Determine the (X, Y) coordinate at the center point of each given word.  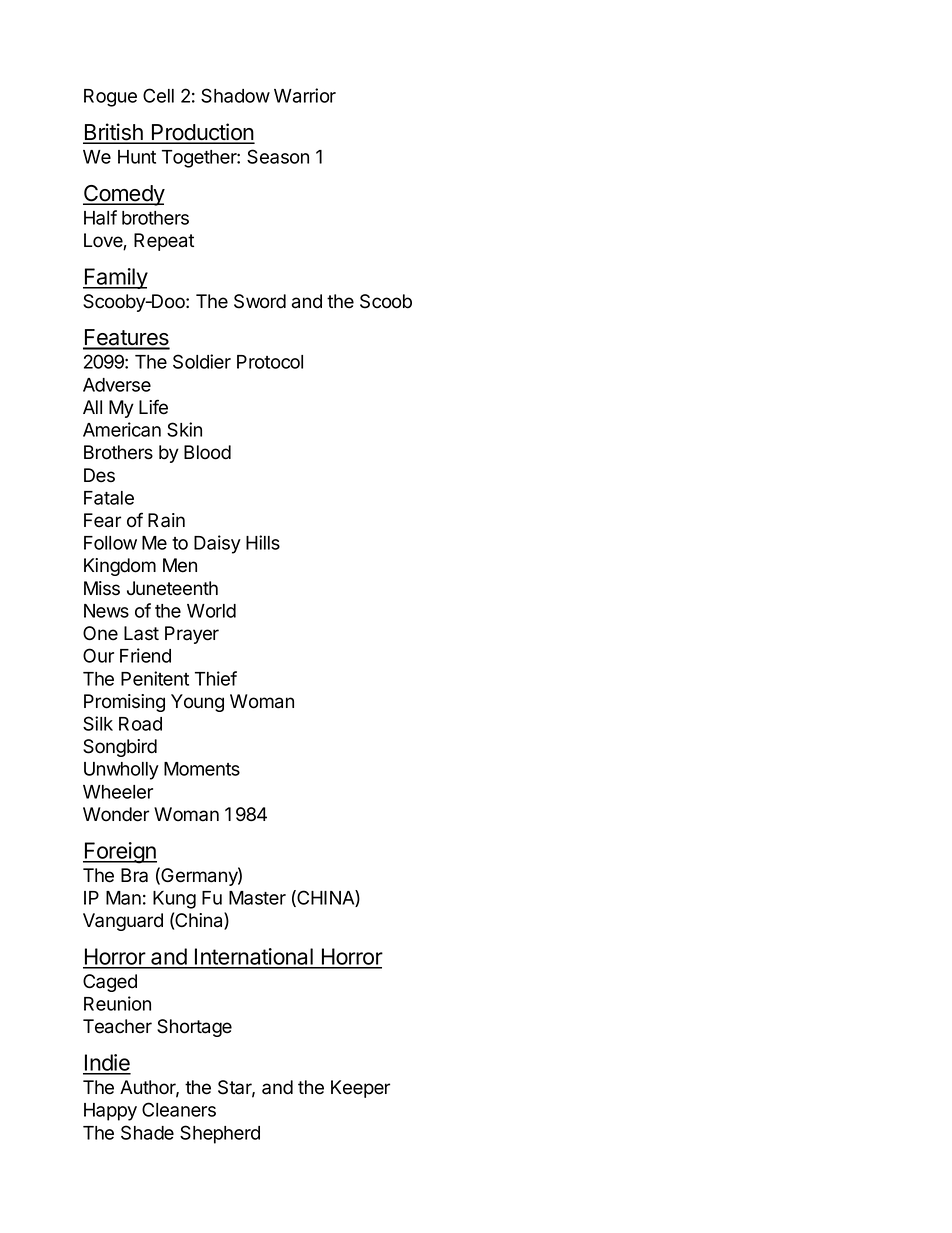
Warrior (305, 95)
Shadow (235, 95)
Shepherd (220, 1134)
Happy (110, 1112)
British (114, 133)
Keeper (360, 1089)
